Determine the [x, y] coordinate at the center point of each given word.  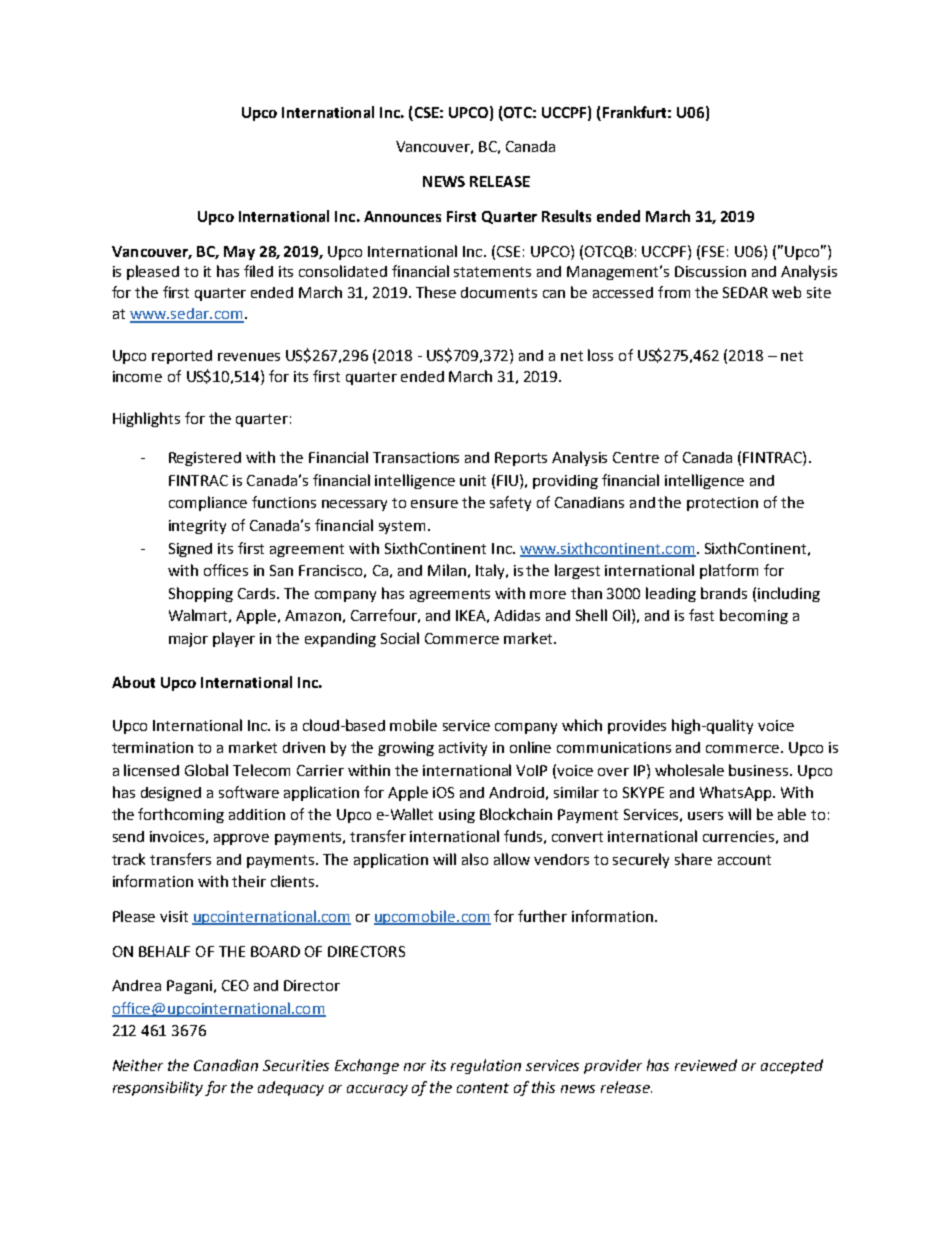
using [457, 816]
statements [492, 272]
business [760, 770]
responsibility [159, 1088]
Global [206, 770]
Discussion [710, 271]
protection [722, 504]
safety [510, 503]
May [239, 253]
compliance [208, 503]
